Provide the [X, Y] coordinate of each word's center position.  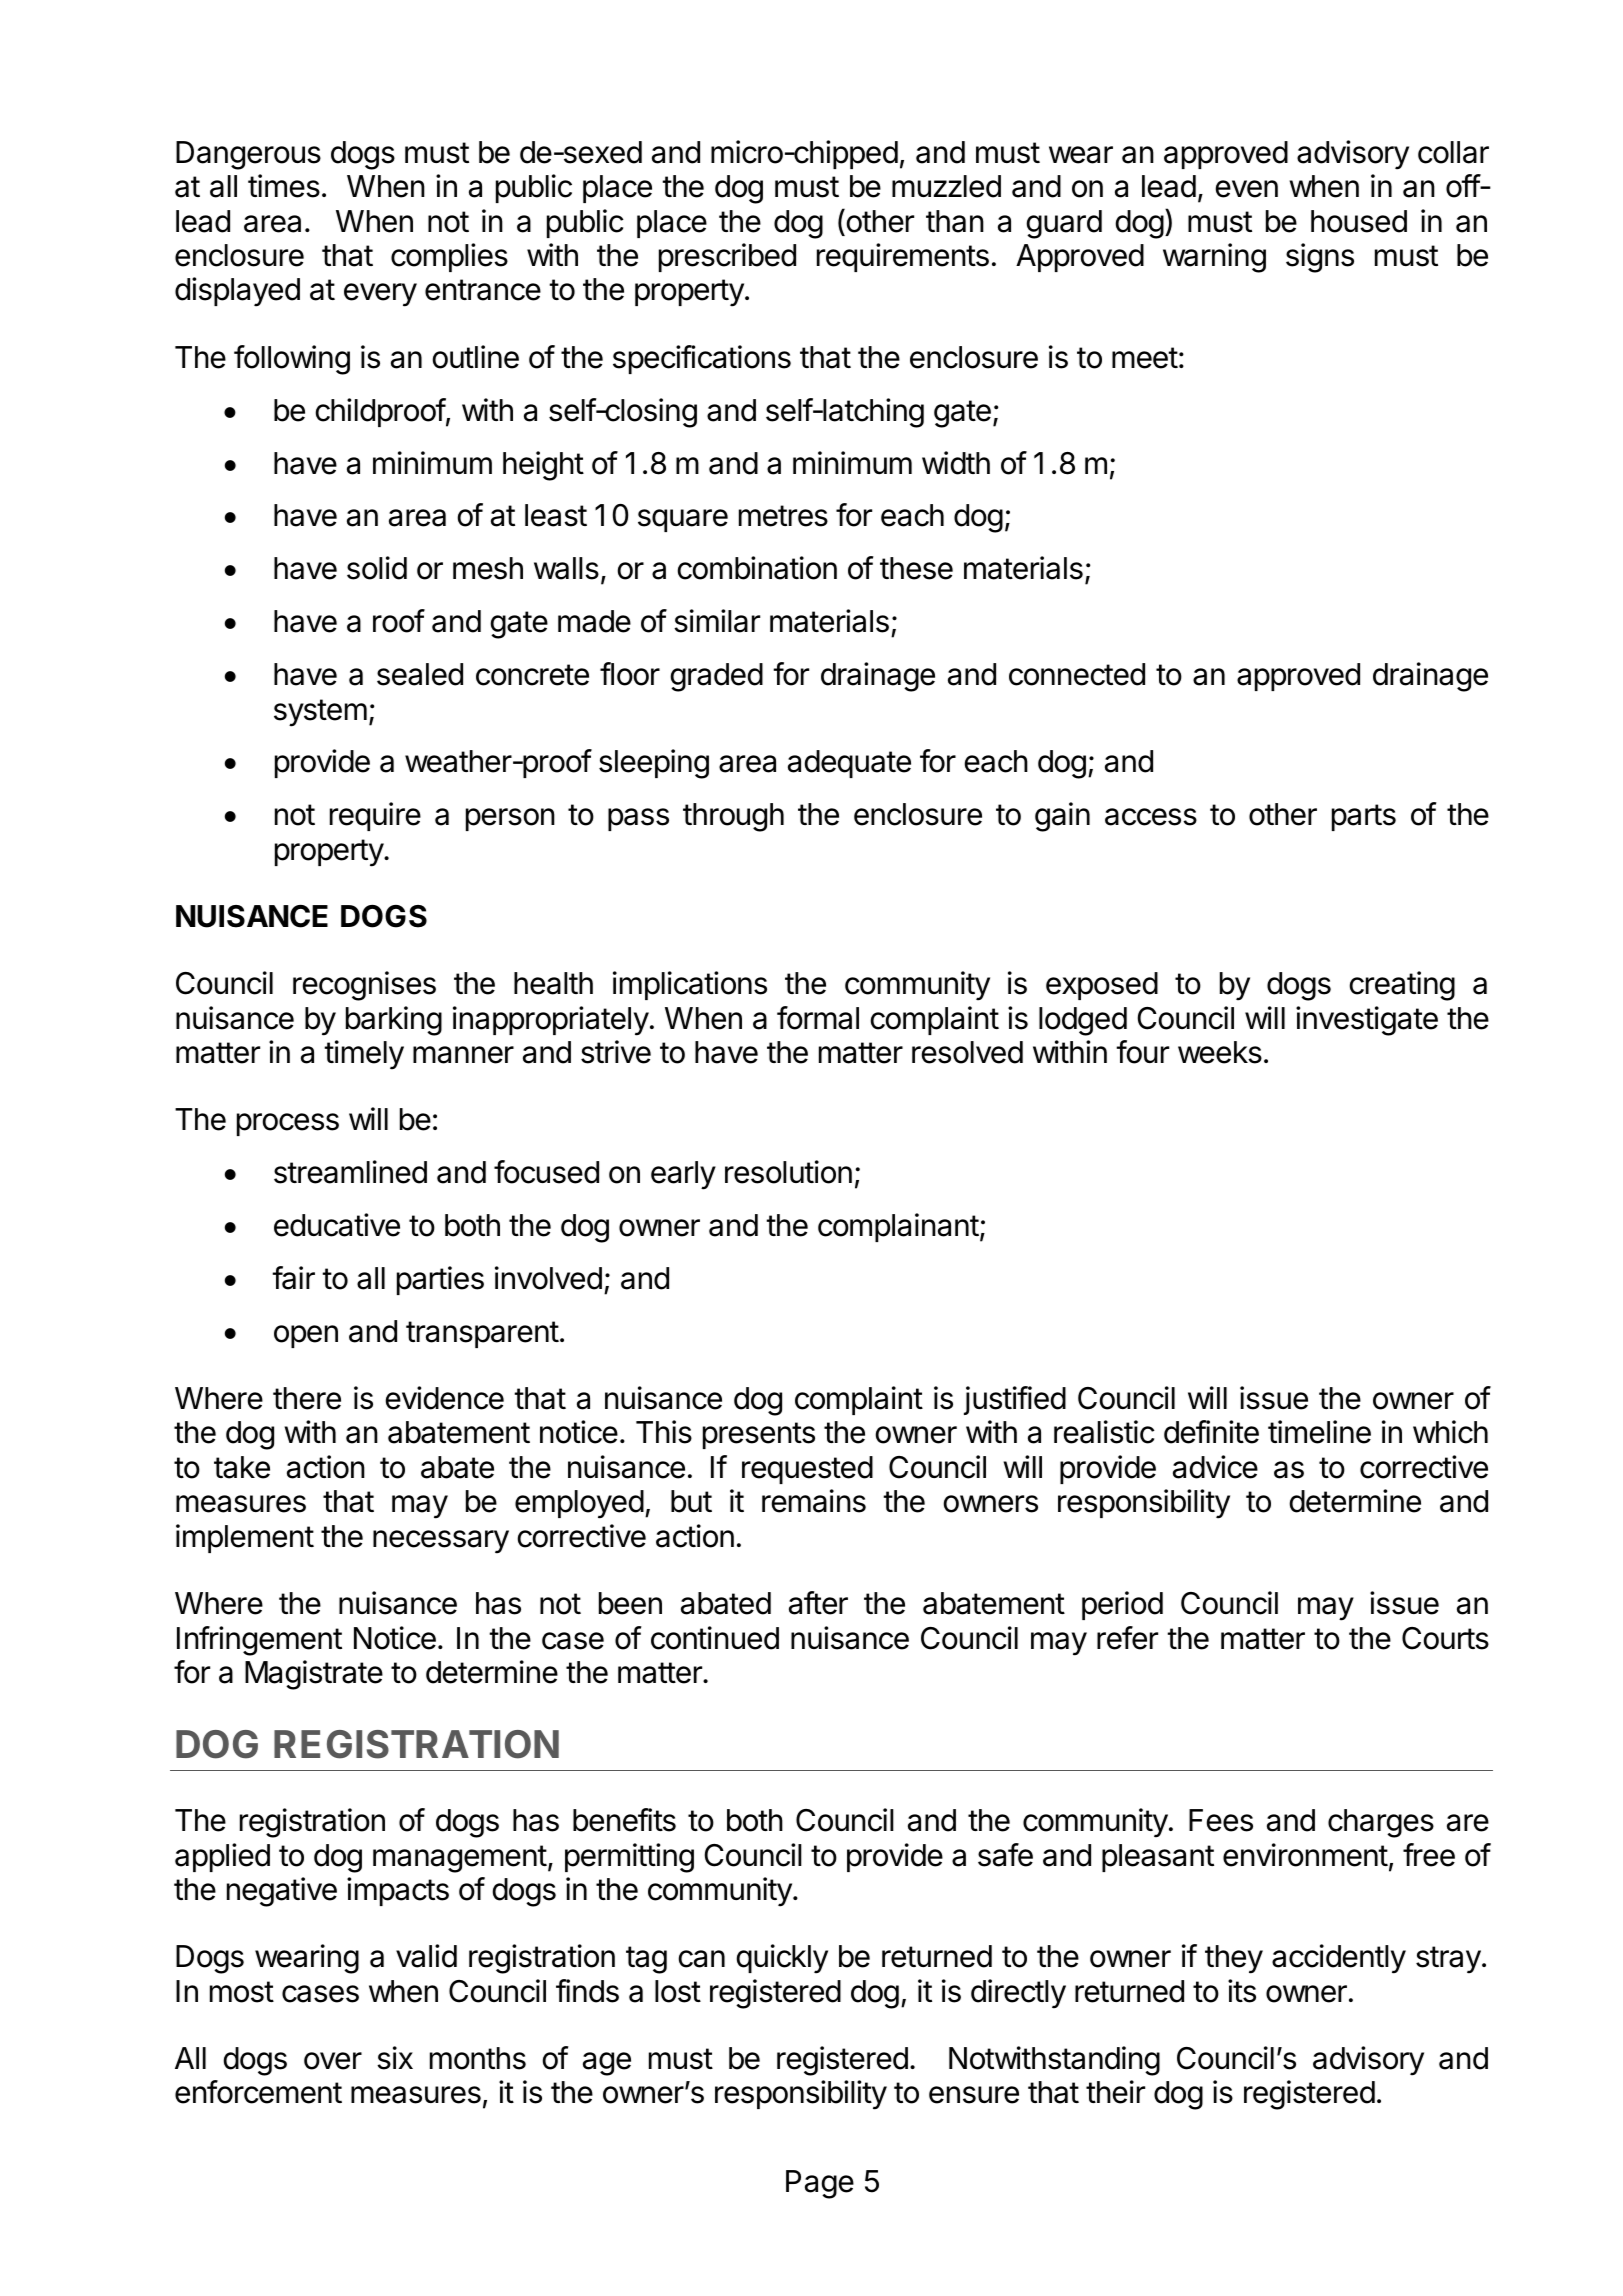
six [395, 2058]
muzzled [946, 186]
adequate [849, 764]
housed [1359, 221]
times [284, 186]
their [1115, 2092]
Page [820, 2184]
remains [814, 1501]
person [510, 819]
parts [1364, 817]
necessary [441, 1542]
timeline [1319, 1432]
